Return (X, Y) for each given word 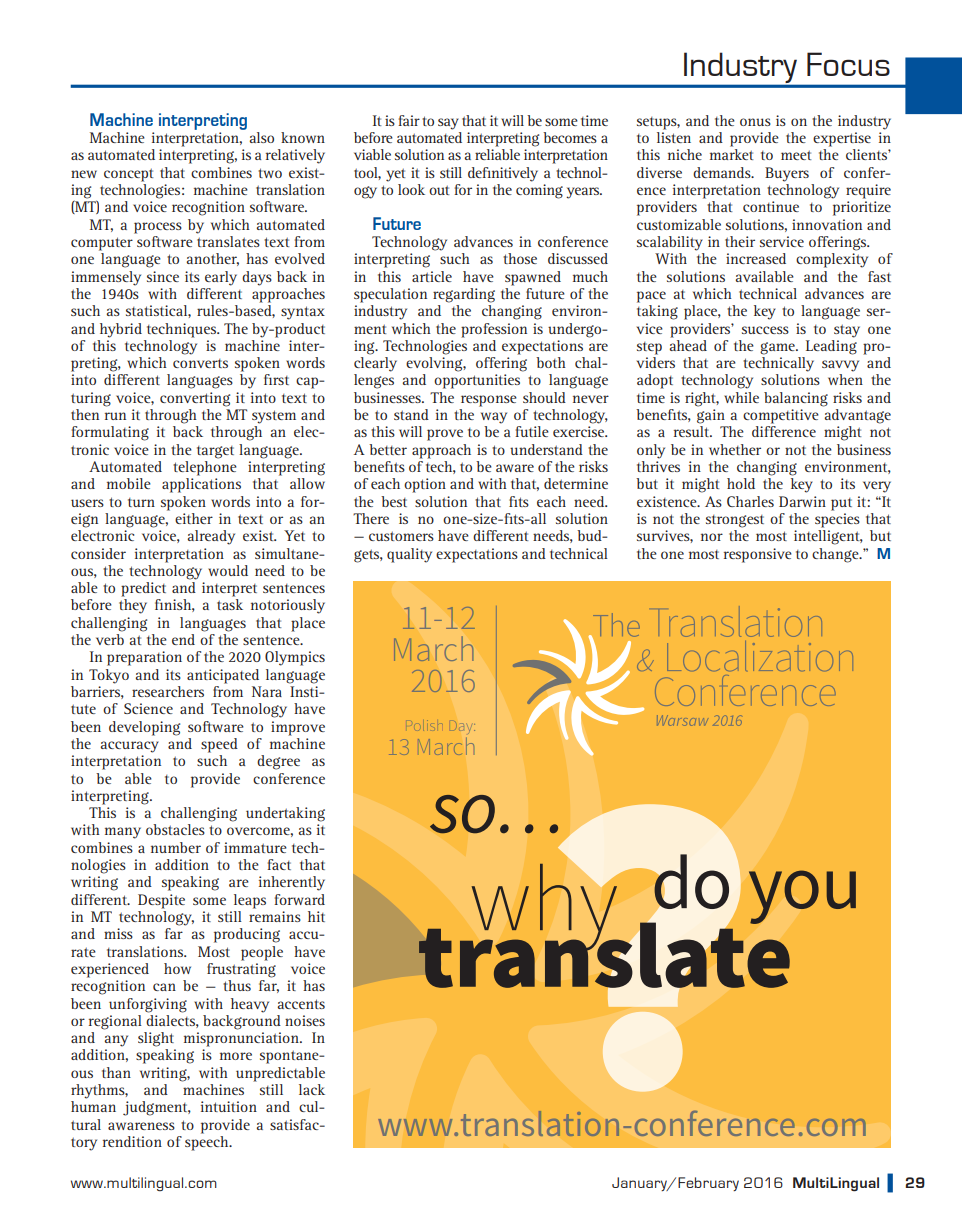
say (448, 124)
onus (755, 122)
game (778, 348)
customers (401, 536)
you (802, 897)
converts (200, 363)
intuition (229, 1106)
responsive (758, 555)
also (261, 137)
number (176, 847)
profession (494, 330)
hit (316, 916)
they (133, 606)
